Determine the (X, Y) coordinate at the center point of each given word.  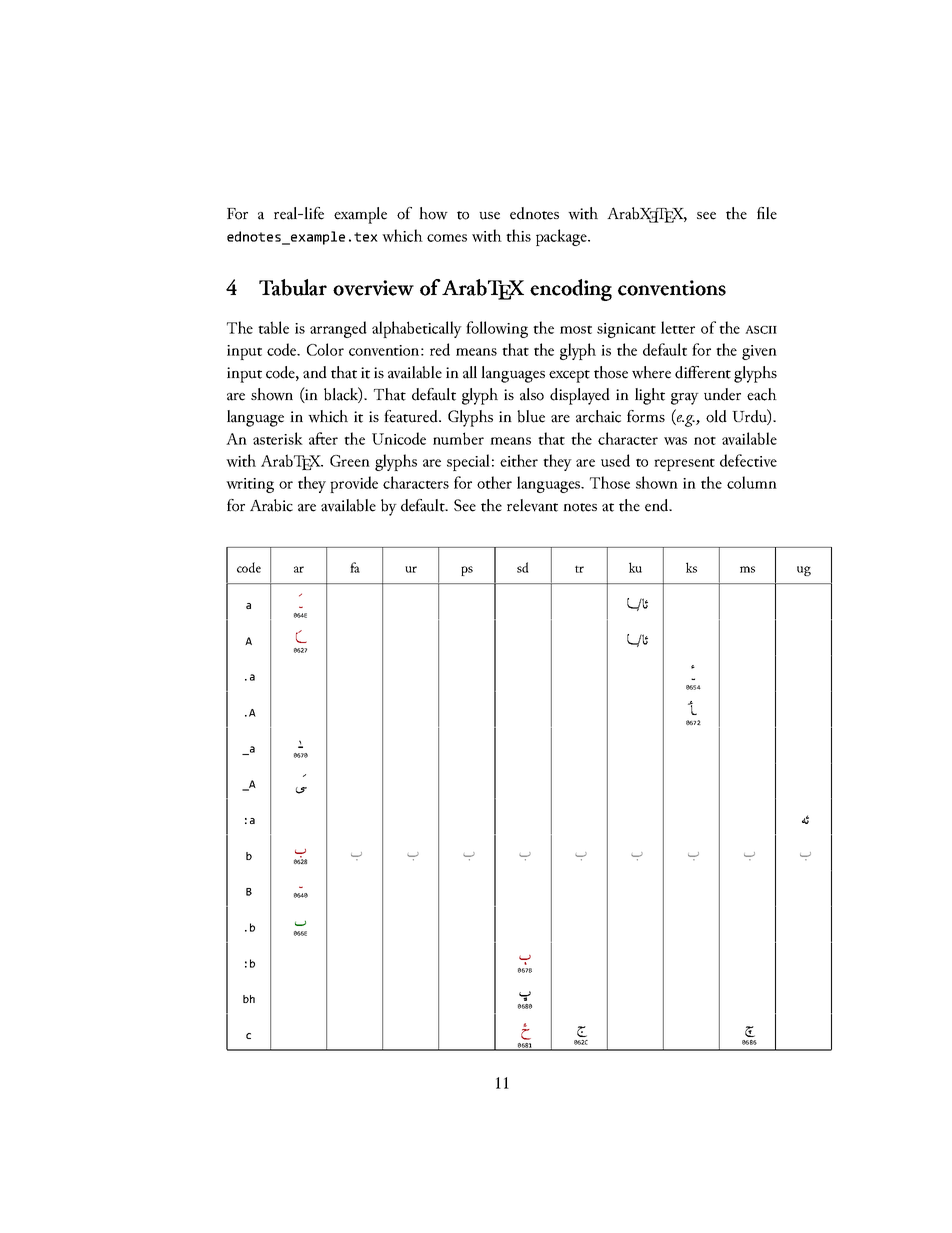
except (569, 376)
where (651, 372)
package (562, 237)
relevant (532, 505)
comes (447, 238)
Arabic (271, 505)
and (315, 372)
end (658, 505)
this (518, 235)
